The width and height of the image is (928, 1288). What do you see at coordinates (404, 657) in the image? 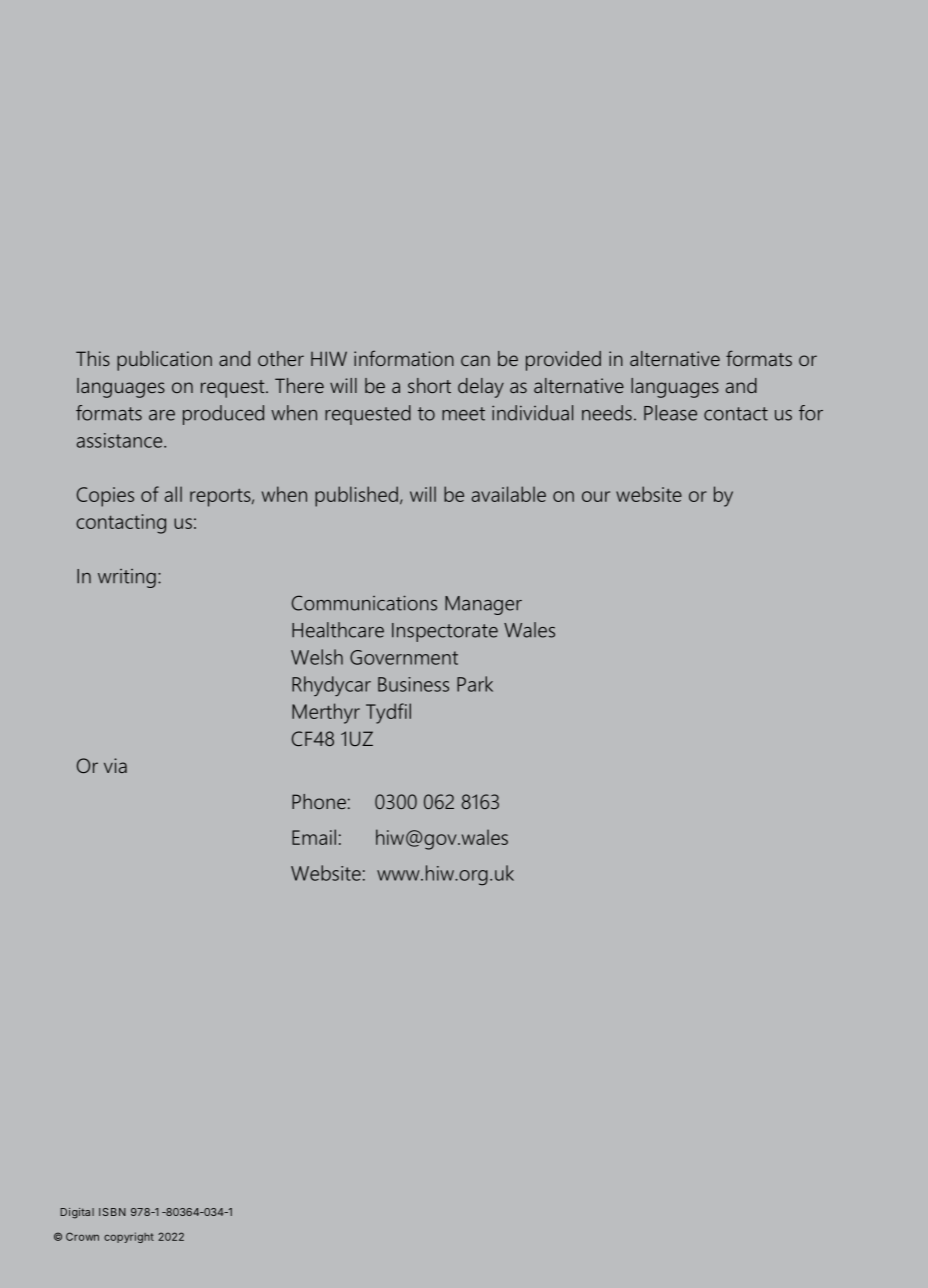
I see `Government` at bounding box center [404, 657].
